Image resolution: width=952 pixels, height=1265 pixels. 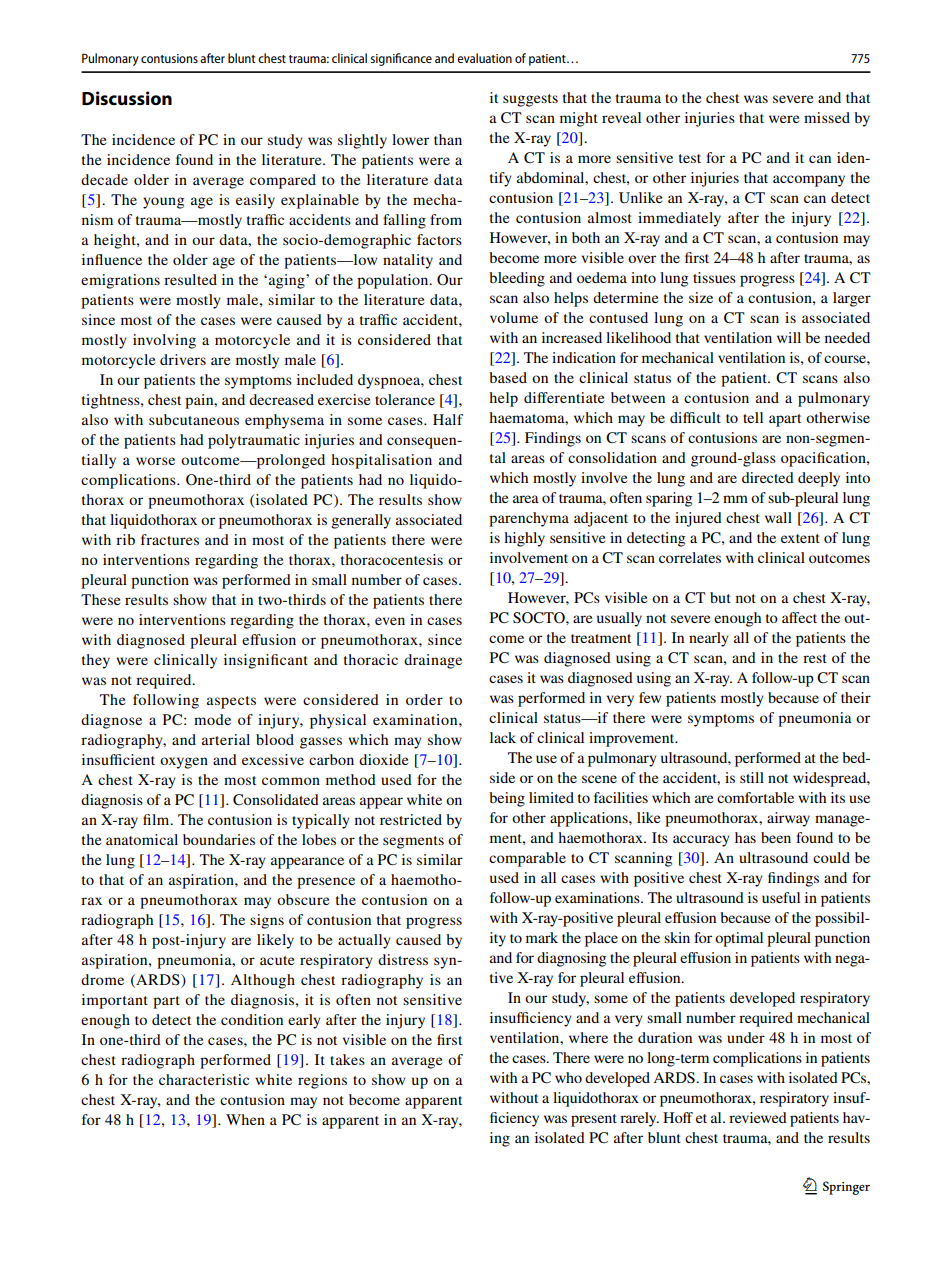 What do you see at coordinates (484, 58) in the document?
I see `evaluation` at bounding box center [484, 58].
